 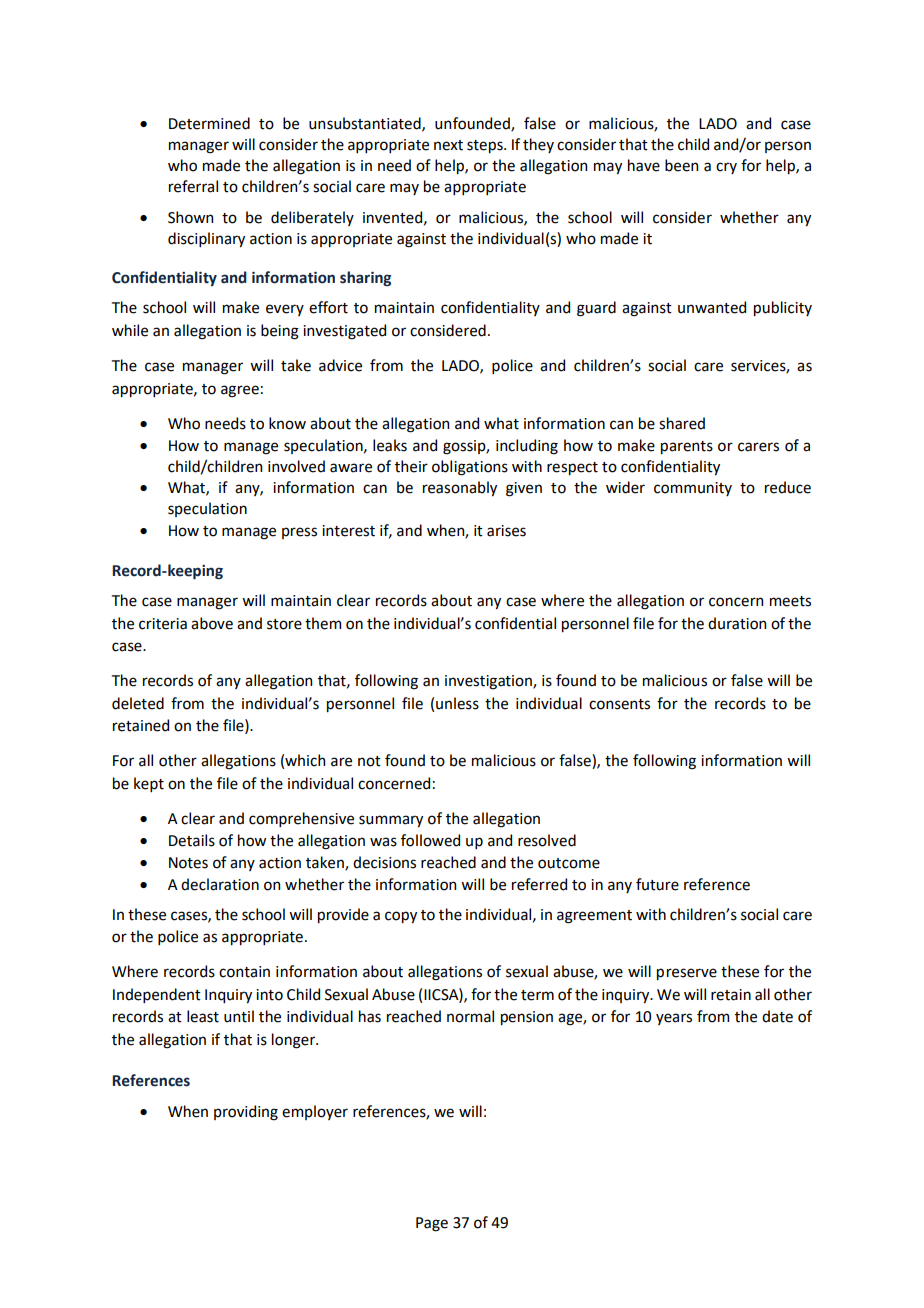 I want to click on future, so click(x=657, y=884).
